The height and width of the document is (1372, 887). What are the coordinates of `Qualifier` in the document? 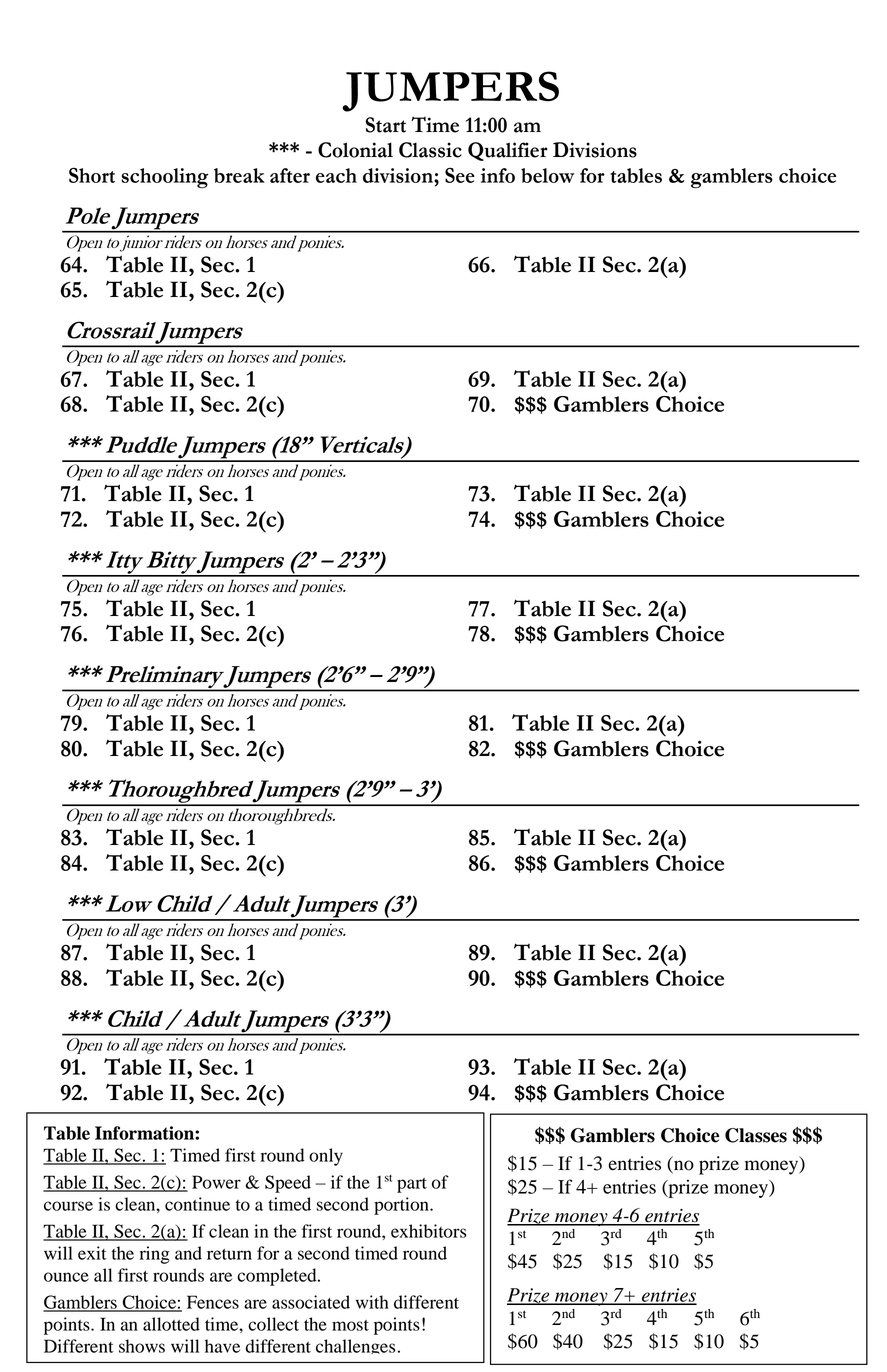 It's located at (508, 151).
